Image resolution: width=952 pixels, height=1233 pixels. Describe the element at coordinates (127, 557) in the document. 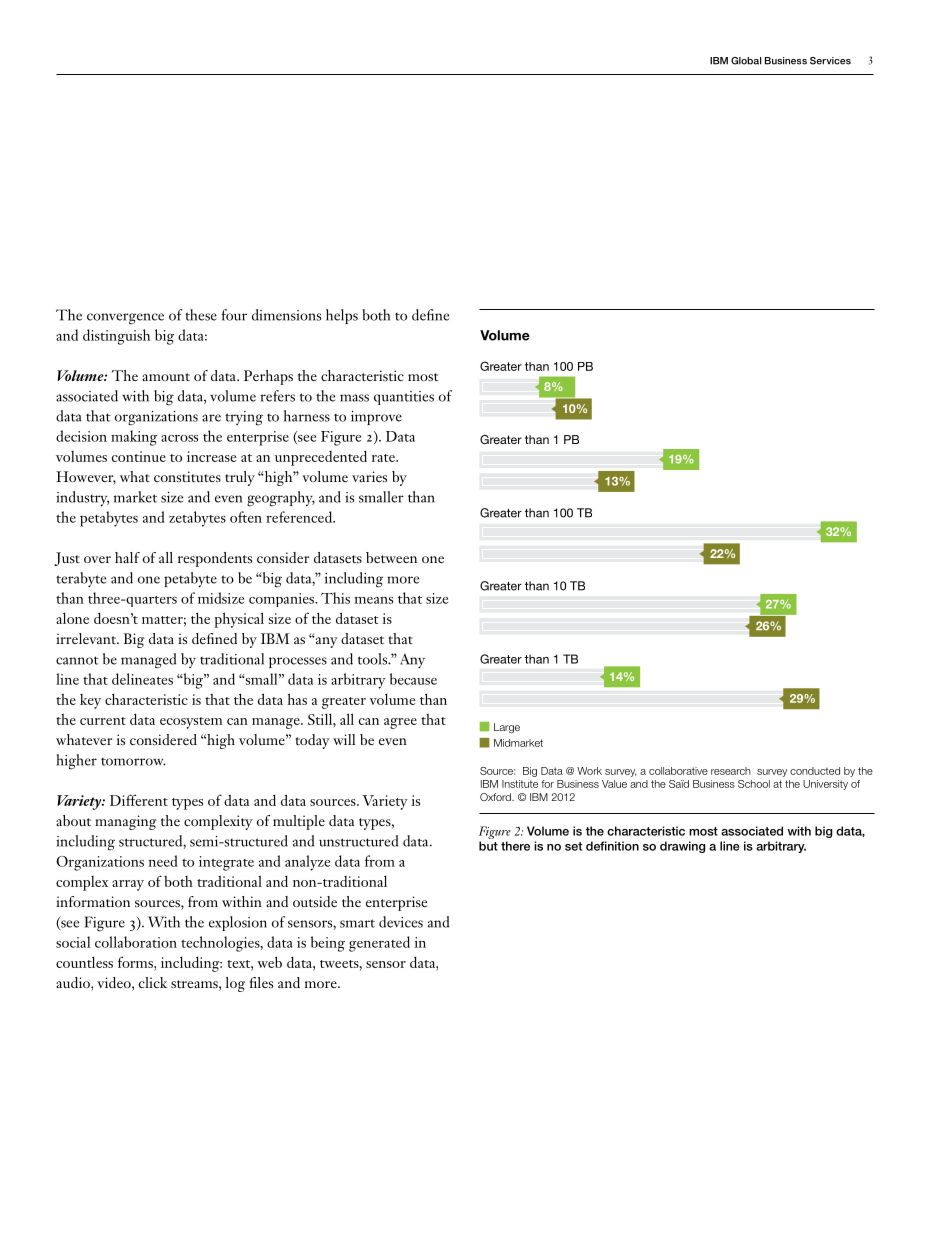

I see `half` at that location.
